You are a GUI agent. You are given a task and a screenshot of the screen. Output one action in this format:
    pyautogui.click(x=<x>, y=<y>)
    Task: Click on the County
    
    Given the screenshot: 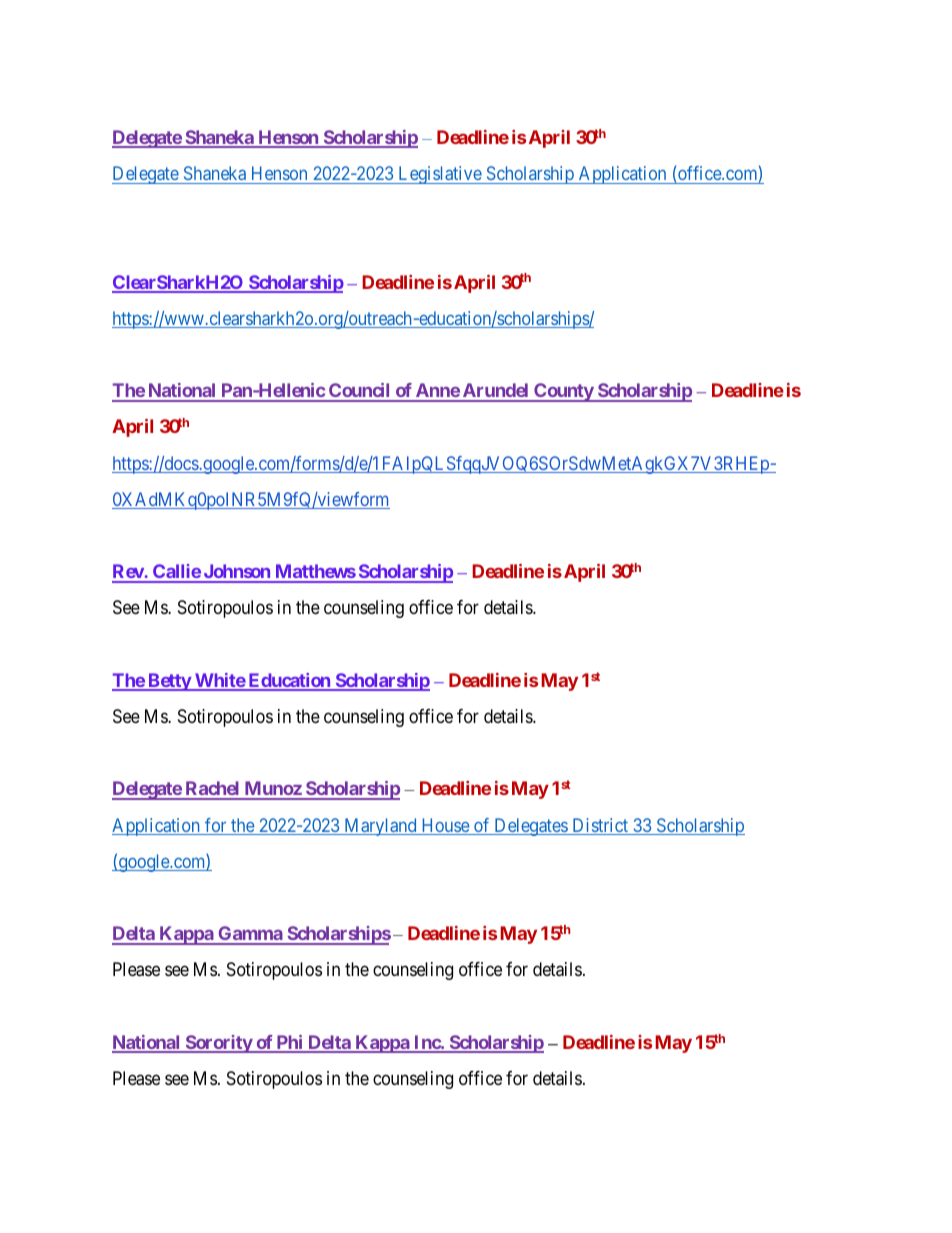 What is the action you would take?
    pyautogui.click(x=563, y=392)
